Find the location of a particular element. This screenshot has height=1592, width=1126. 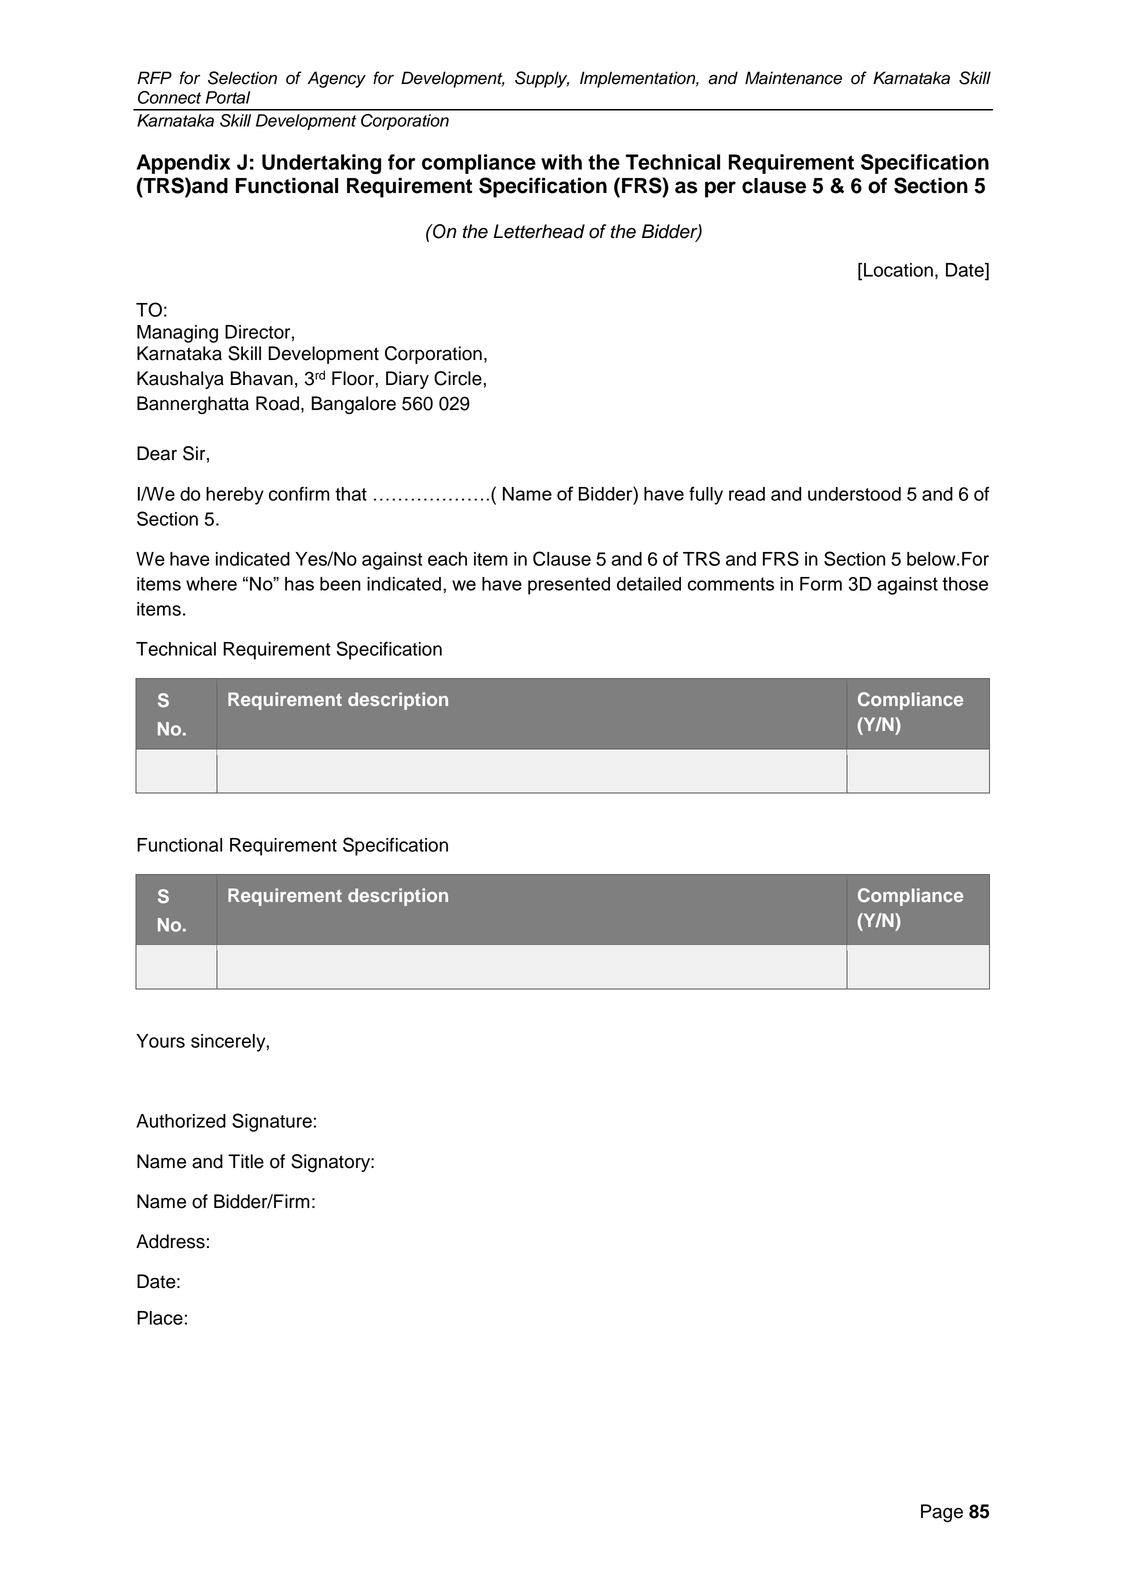

Signature is located at coordinates (272, 1122).
